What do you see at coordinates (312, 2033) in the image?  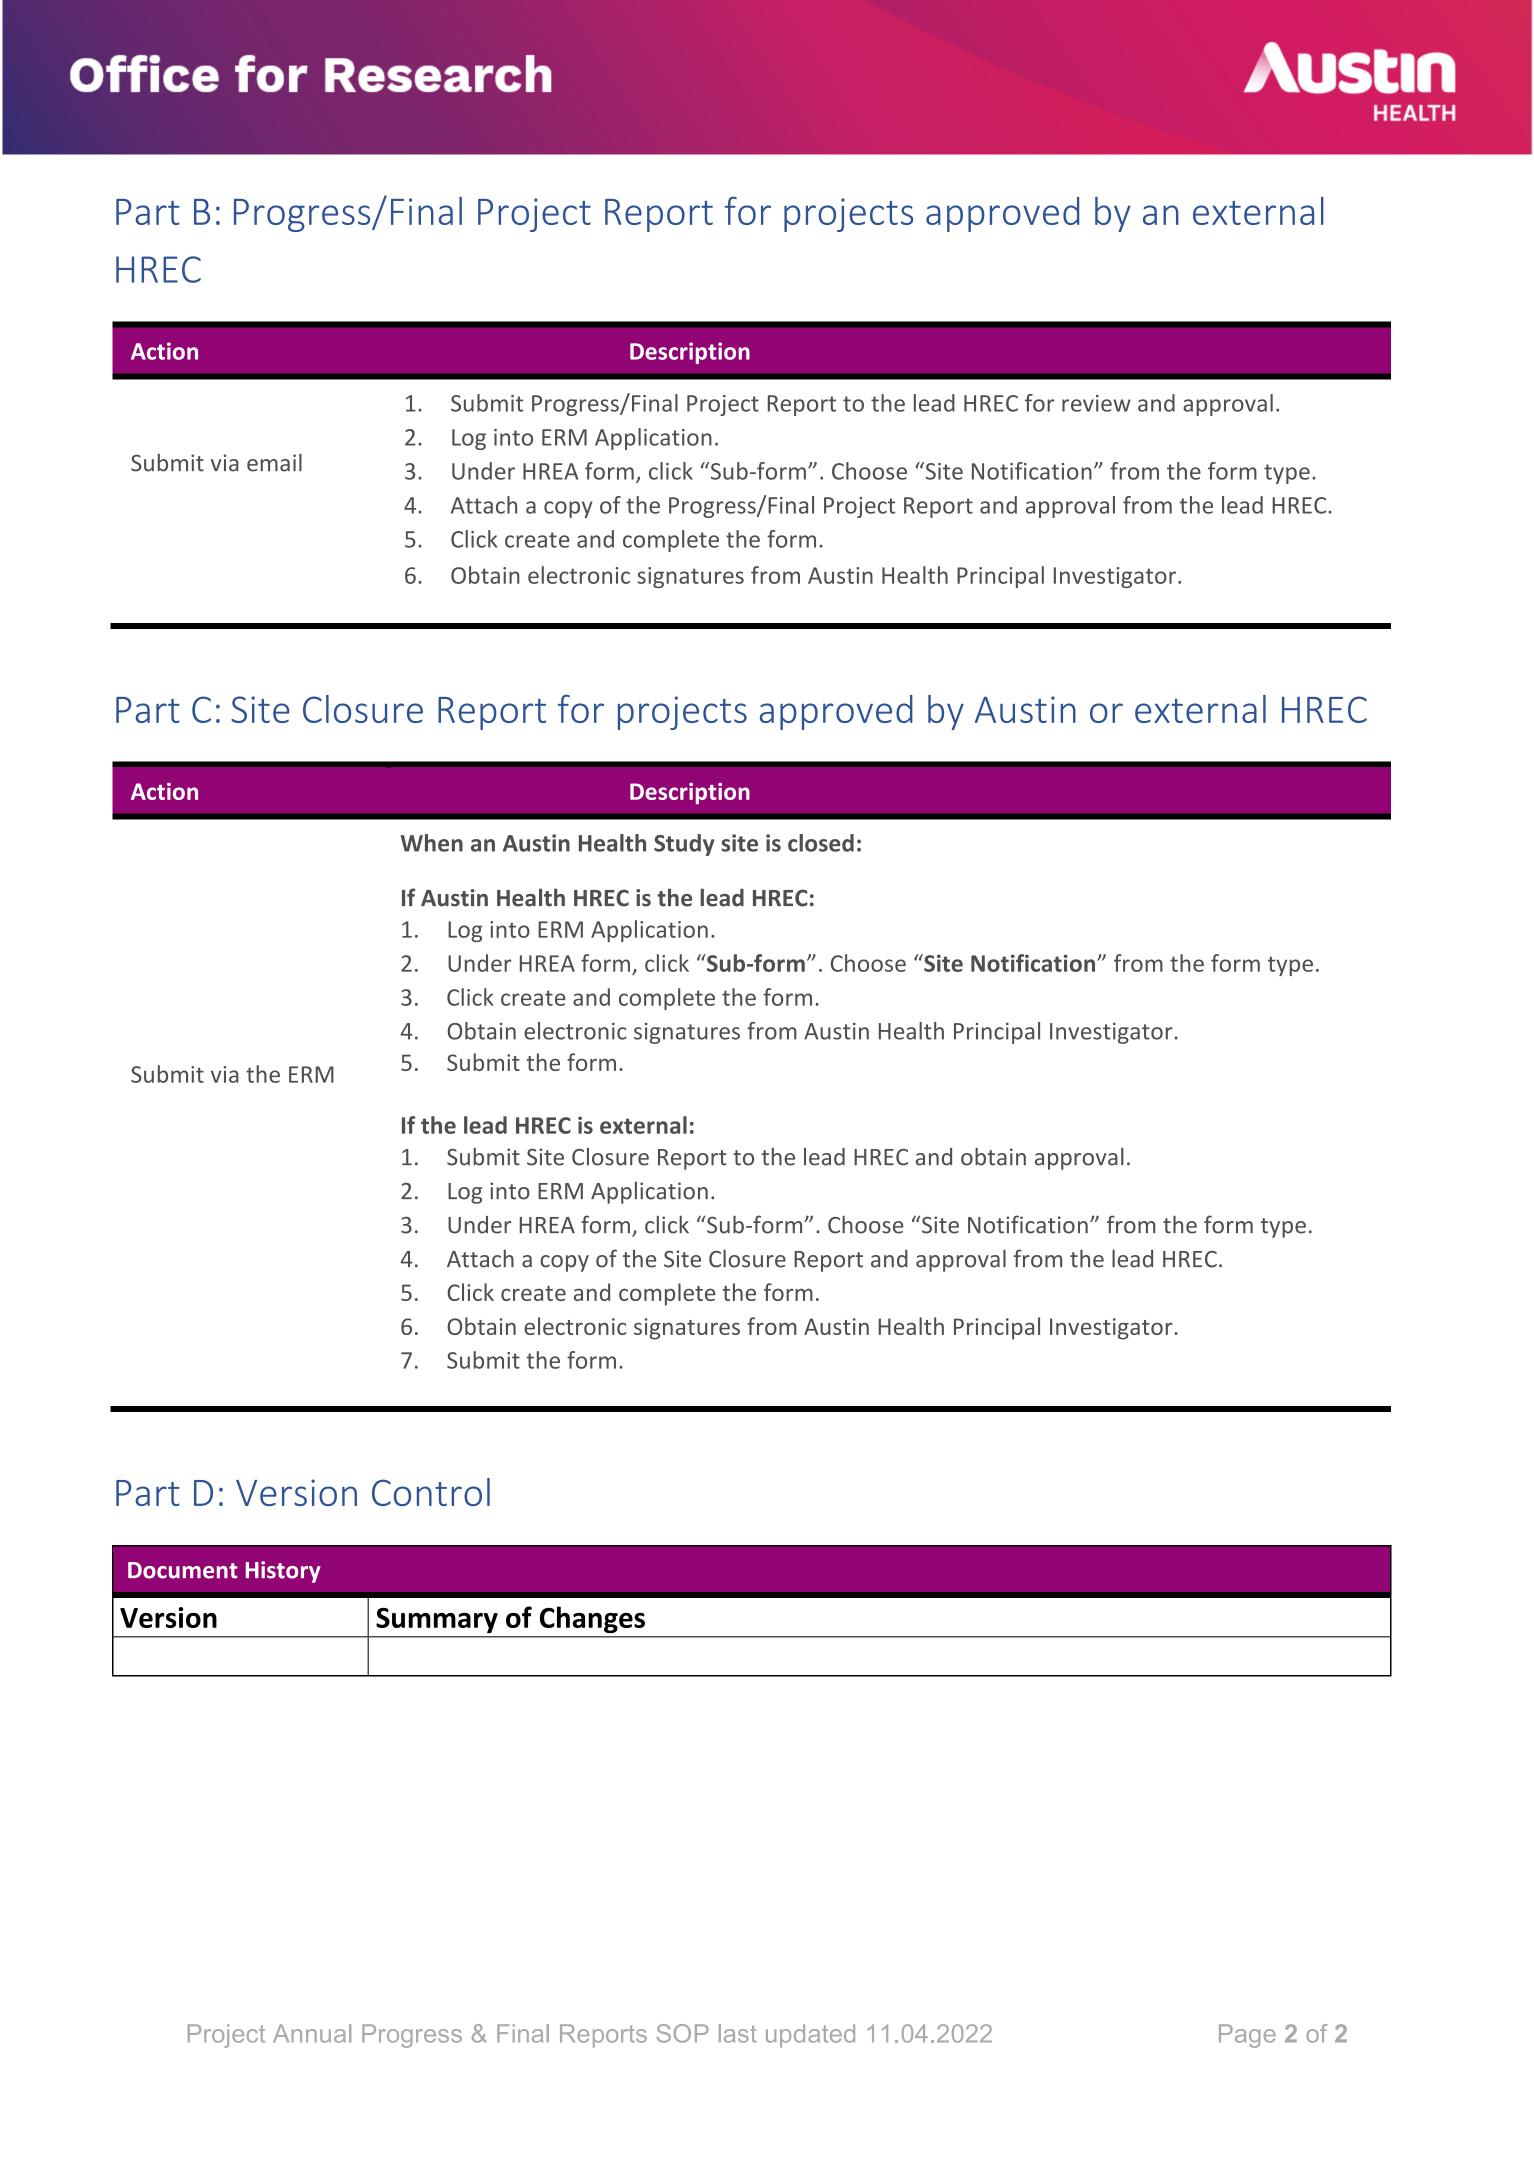 I see `Annual` at bounding box center [312, 2033].
